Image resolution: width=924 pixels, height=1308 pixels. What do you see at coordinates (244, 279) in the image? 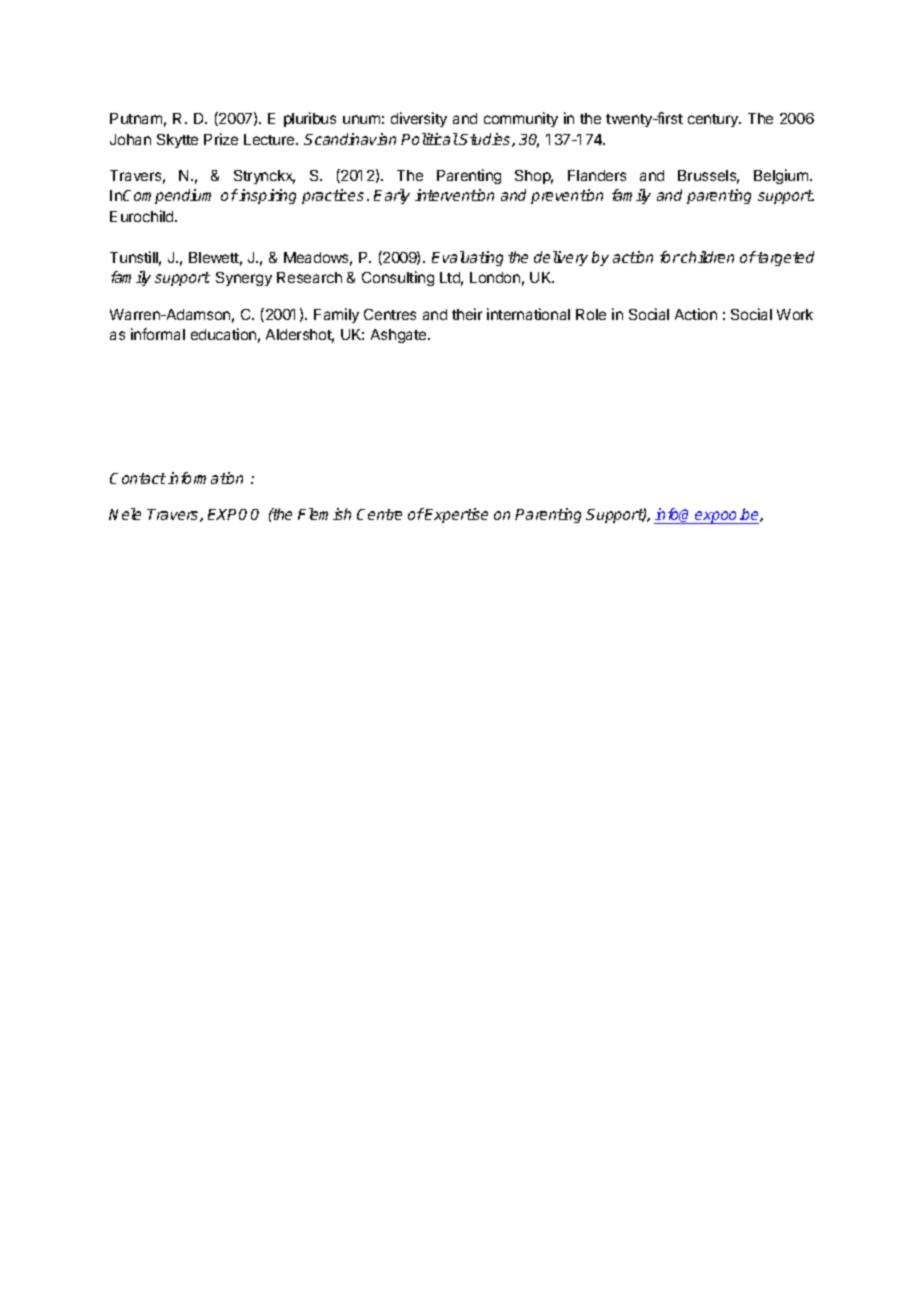
I see `Synergy` at bounding box center [244, 279].
